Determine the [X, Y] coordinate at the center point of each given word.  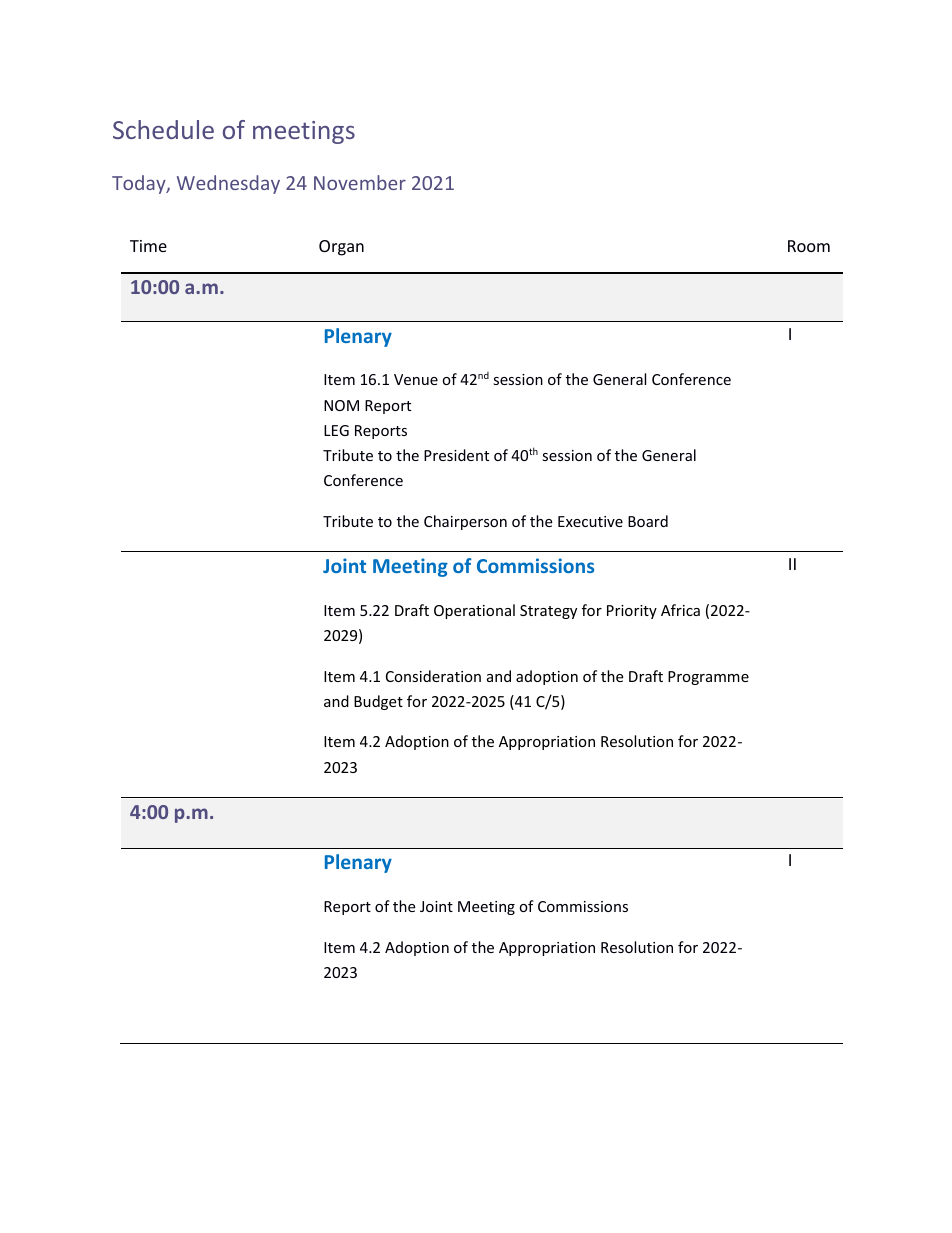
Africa [680, 610]
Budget [378, 702]
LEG [336, 430]
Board [648, 521]
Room [809, 246]
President [456, 455]
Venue [416, 379]
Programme [708, 678]
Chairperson [465, 522]
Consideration [433, 676]
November [360, 182]
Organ [341, 248]
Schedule [163, 129]
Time [148, 246]
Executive [590, 521]
